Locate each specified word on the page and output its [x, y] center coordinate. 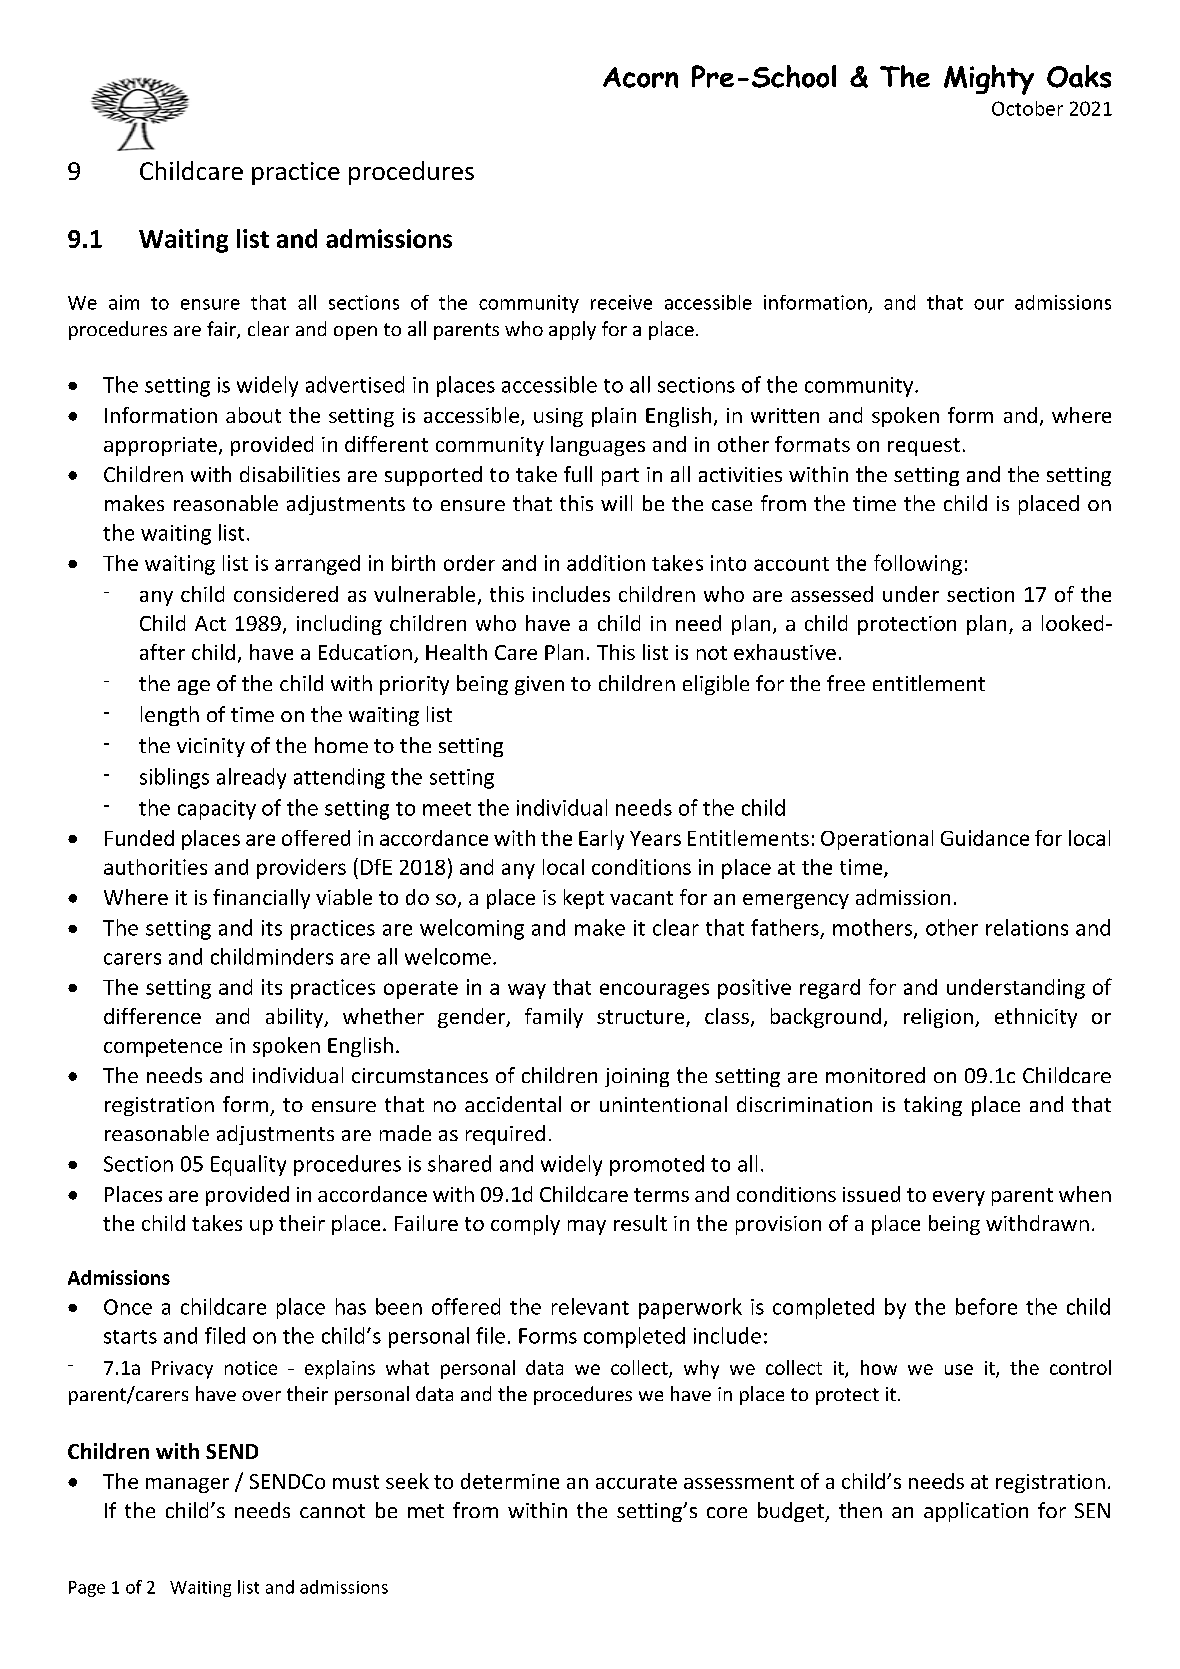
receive [621, 302]
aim [124, 302]
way [527, 991]
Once [128, 1307]
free [846, 683]
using [558, 417]
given [539, 685]
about [253, 415]
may [587, 1227]
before [986, 1306]
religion [938, 1018]
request [924, 447]
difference [152, 1016]
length [170, 716]
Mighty [989, 80]
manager [187, 1485]
